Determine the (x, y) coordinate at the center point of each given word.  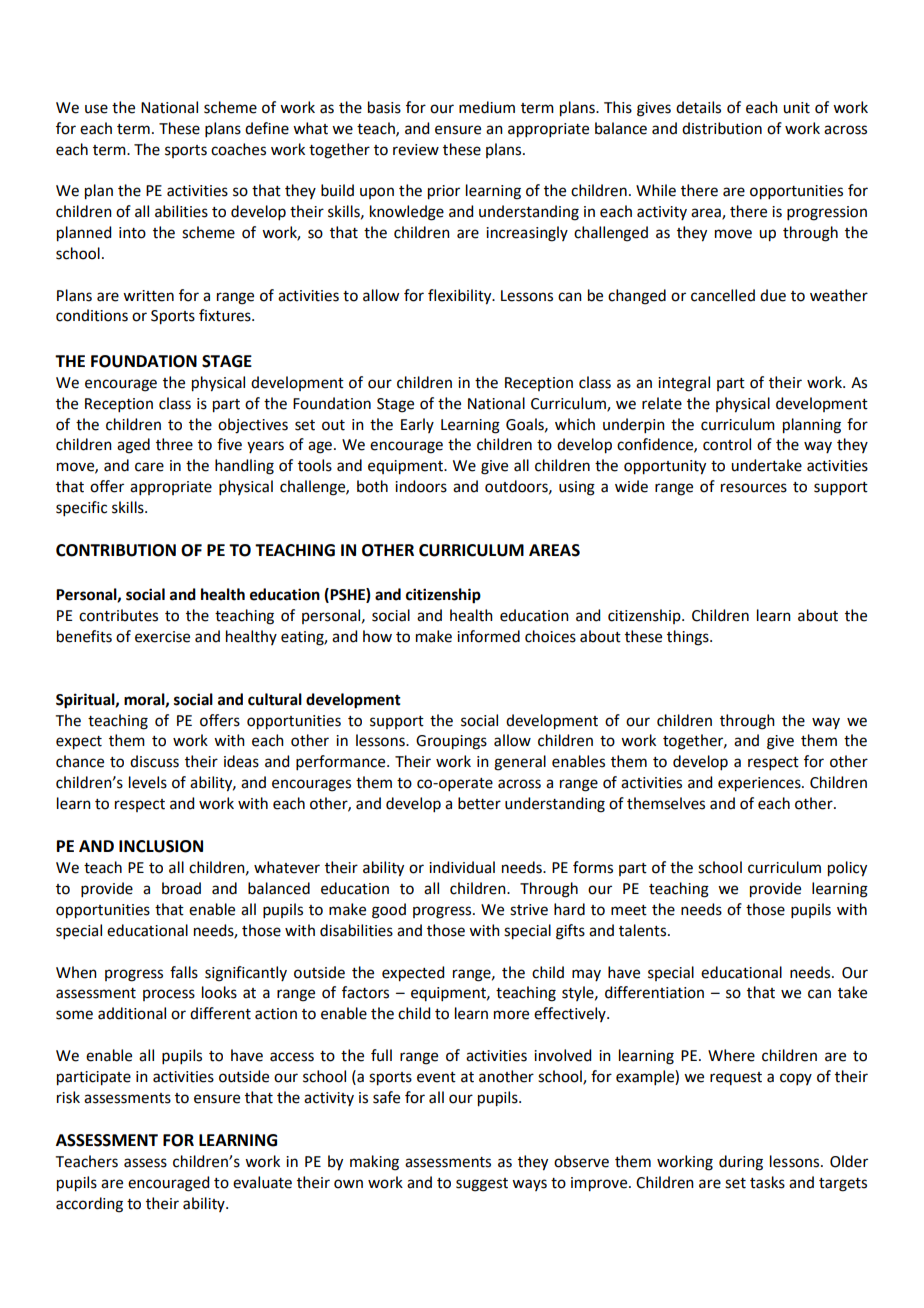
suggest (482, 1185)
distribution (722, 128)
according (89, 1205)
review (416, 150)
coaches (238, 149)
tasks (767, 1182)
